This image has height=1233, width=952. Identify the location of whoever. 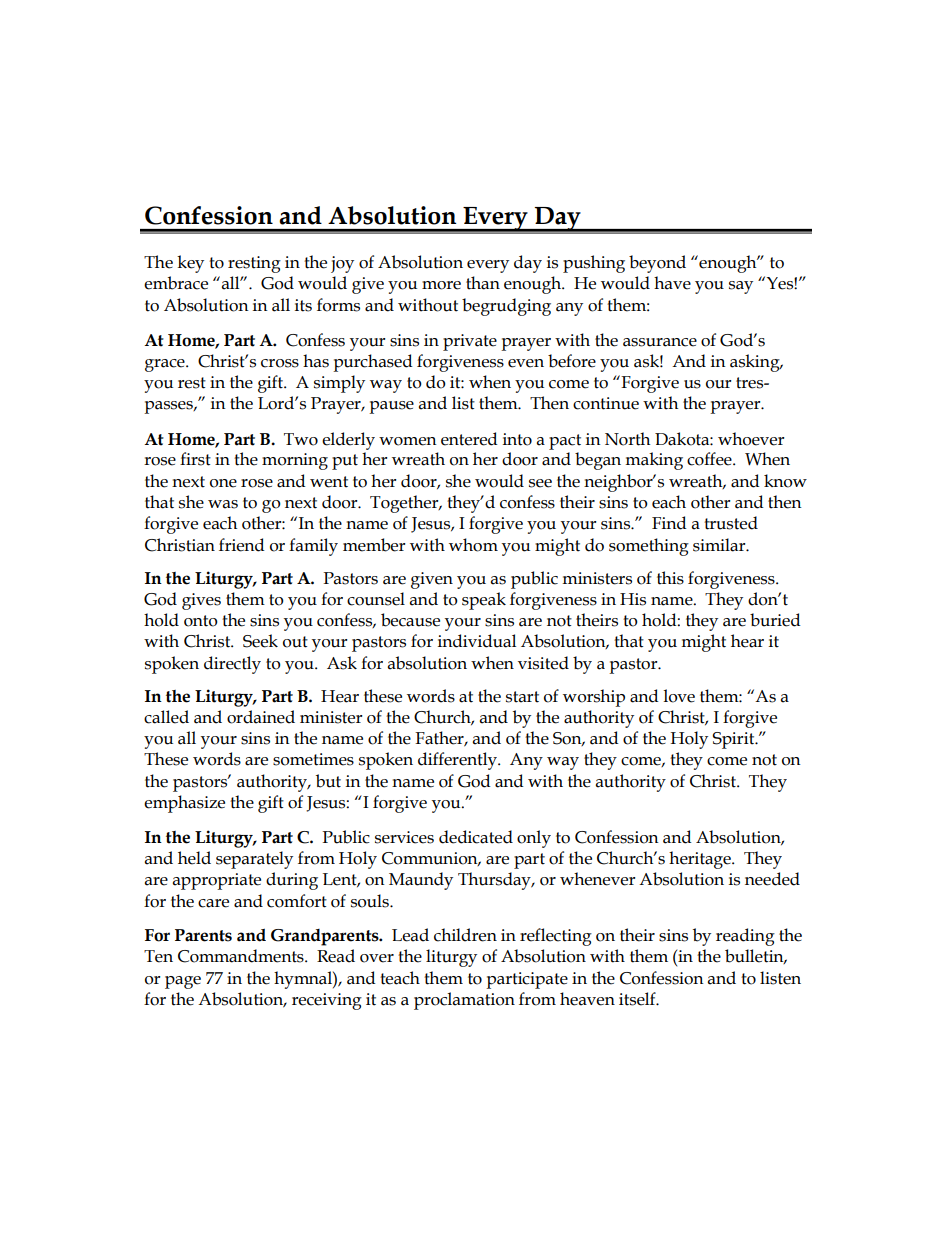
(751, 439).
